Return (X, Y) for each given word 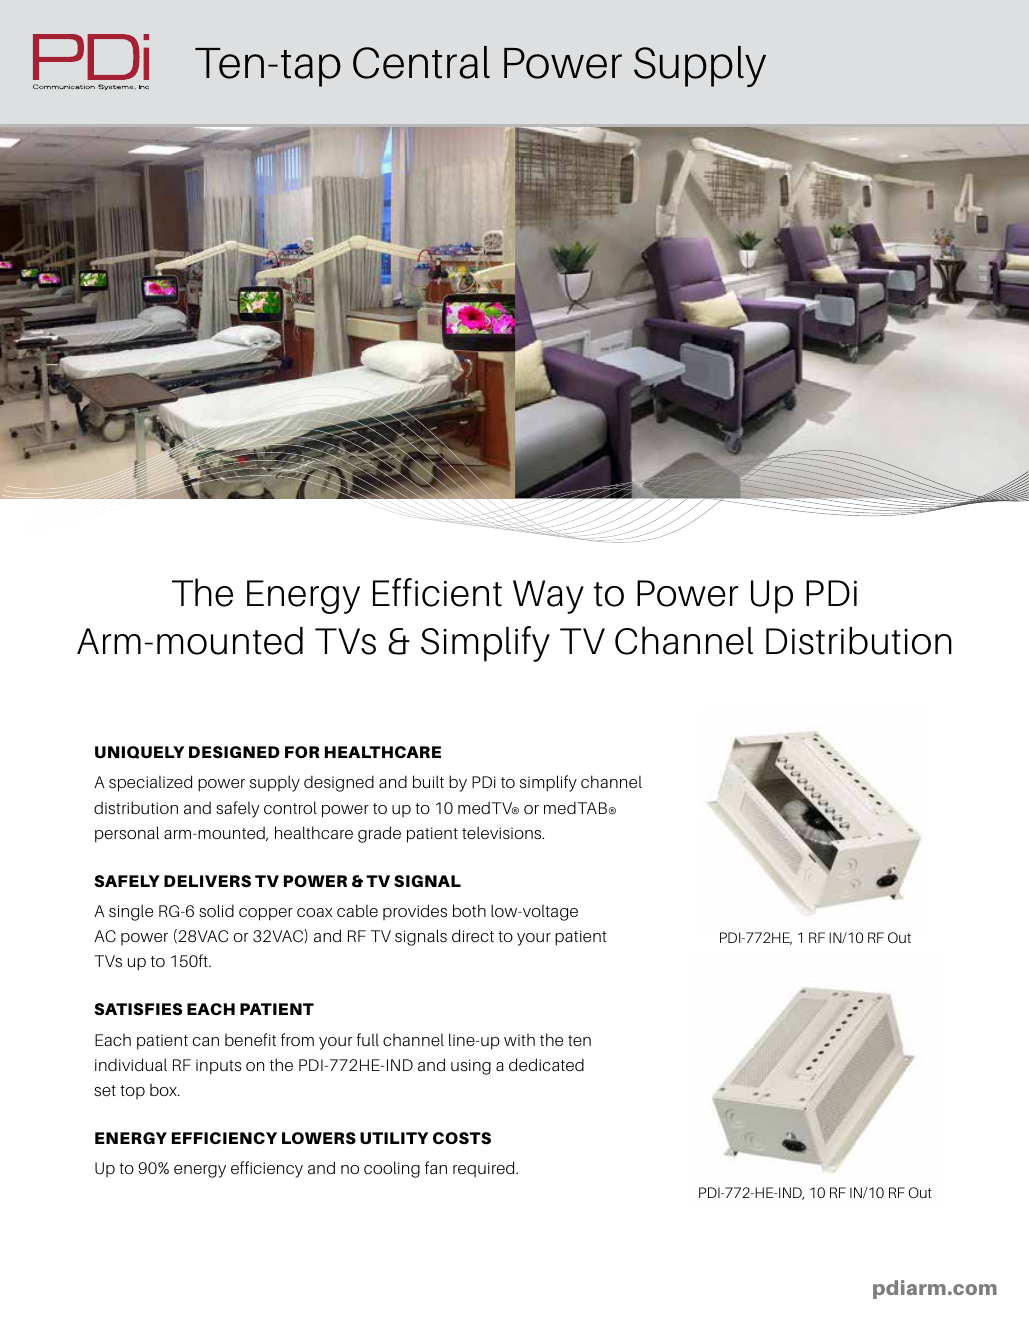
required (485, 1169)
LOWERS (319, 1138)
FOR (302, 752)
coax (314, 913)
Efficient (437, 592)
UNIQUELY (139, 752)
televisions (503, 833)
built (428, 781)
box (164, 1090)
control (290, 807)
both (469, 910)
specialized (150, 783)
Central (421, 62)
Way (548, 597)
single (131, 912)
